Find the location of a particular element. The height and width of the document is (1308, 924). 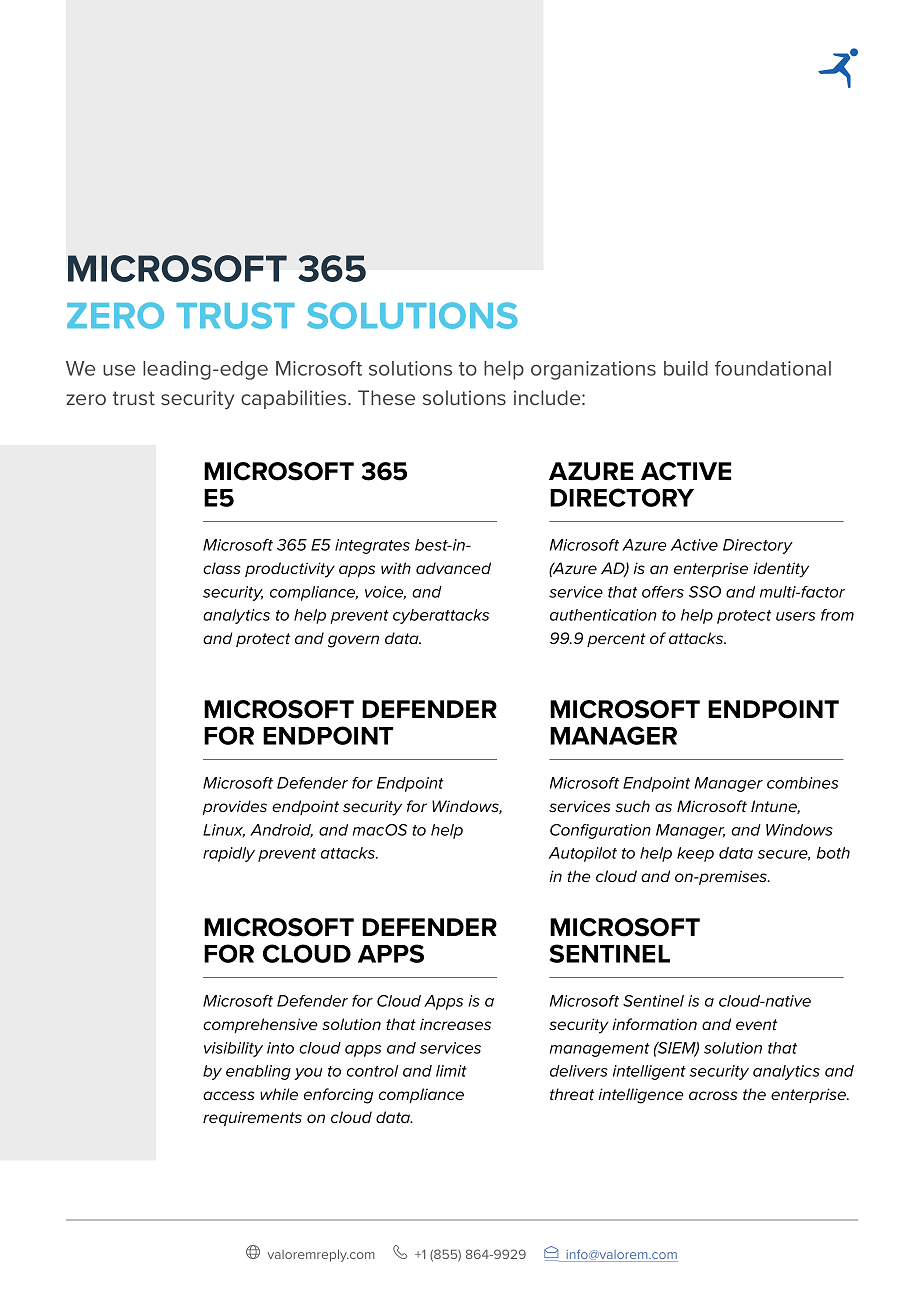

foundational is located at coordinates (773, 368).
